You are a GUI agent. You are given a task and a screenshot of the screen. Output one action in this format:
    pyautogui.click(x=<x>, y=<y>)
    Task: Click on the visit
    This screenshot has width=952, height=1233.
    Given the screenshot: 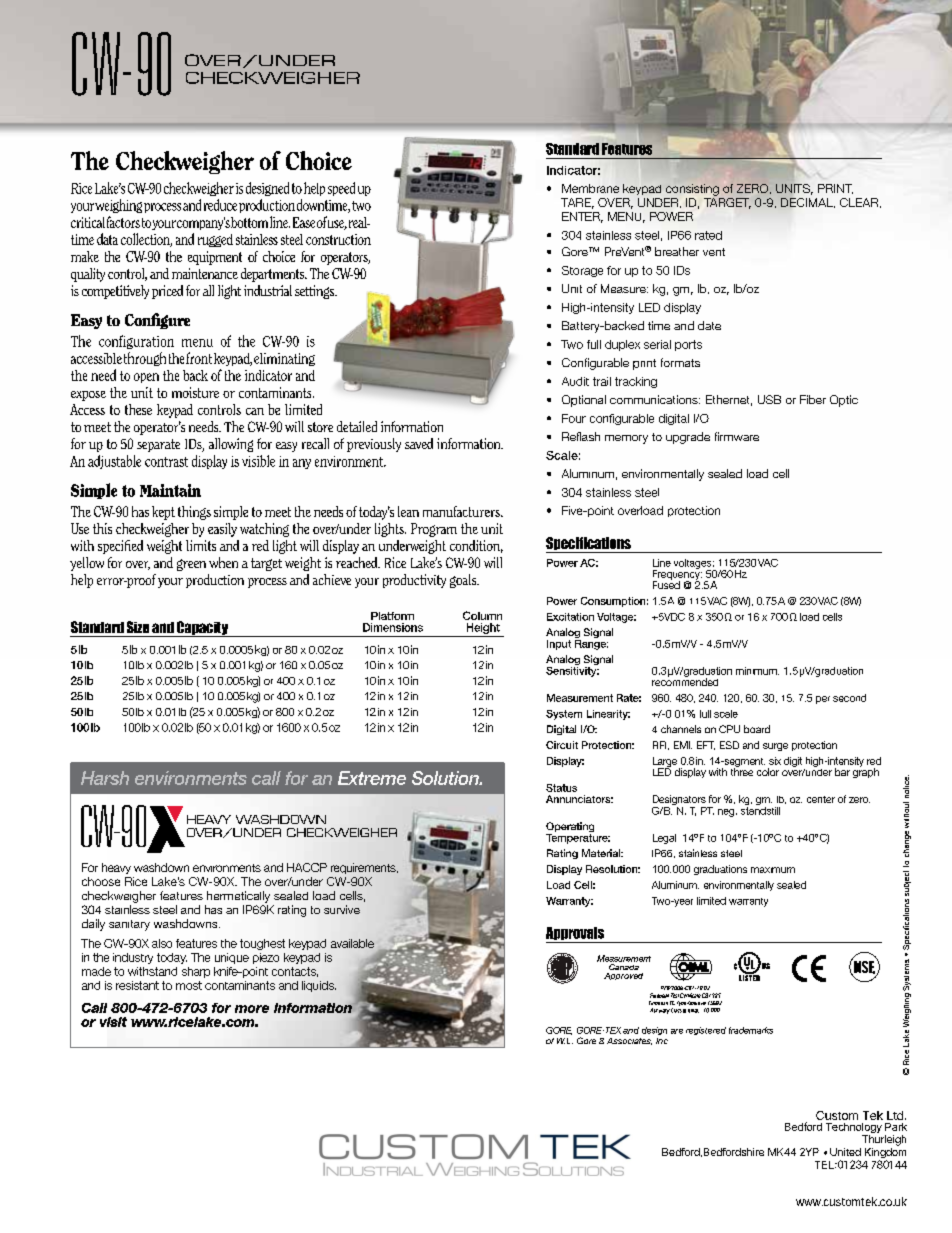 What is the action you would take?
    pyautogui.click(x=113, y=1022)
